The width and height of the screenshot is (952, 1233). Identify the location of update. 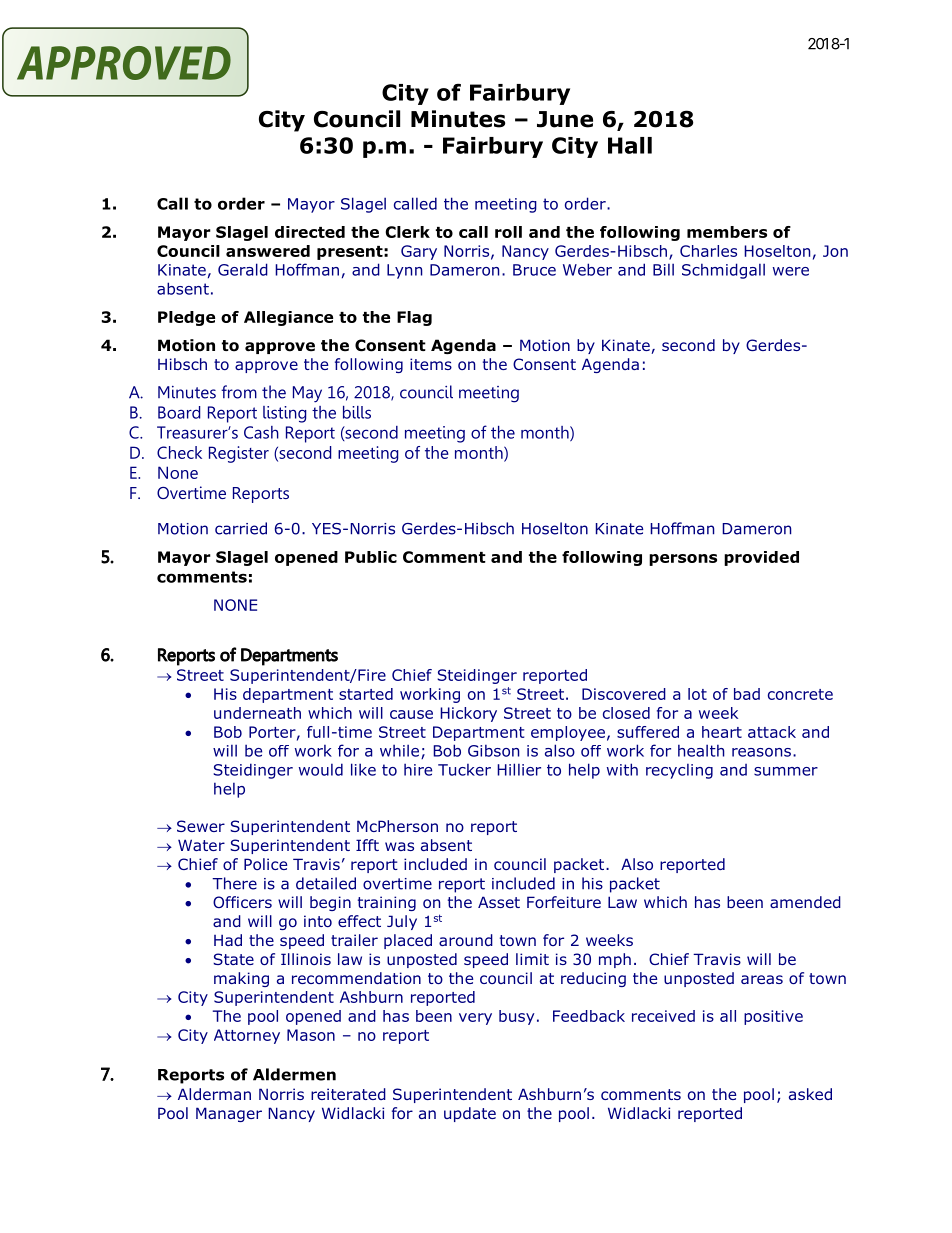
(470, 1114).
